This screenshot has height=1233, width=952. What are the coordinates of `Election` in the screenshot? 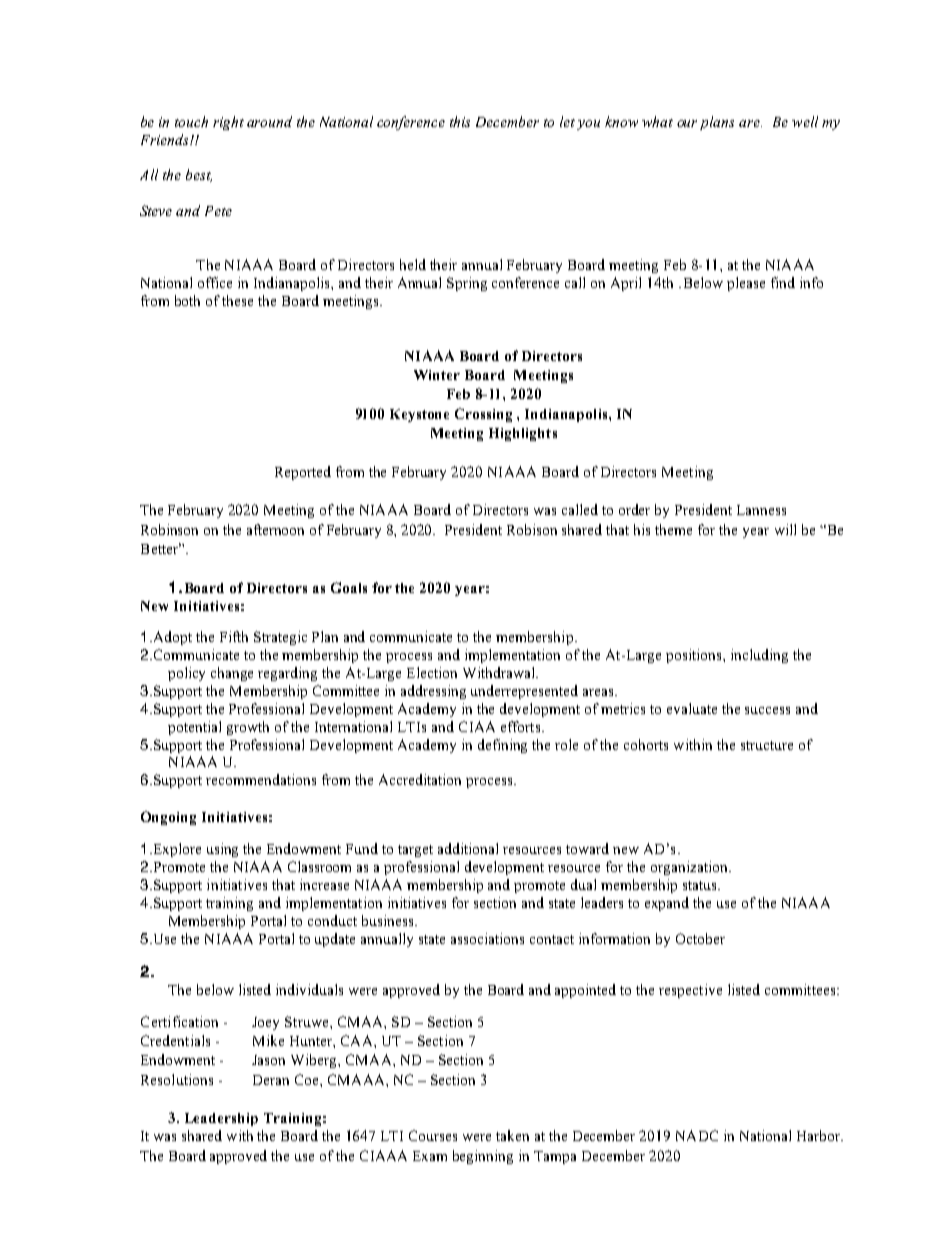 It's located at (432, 672).
